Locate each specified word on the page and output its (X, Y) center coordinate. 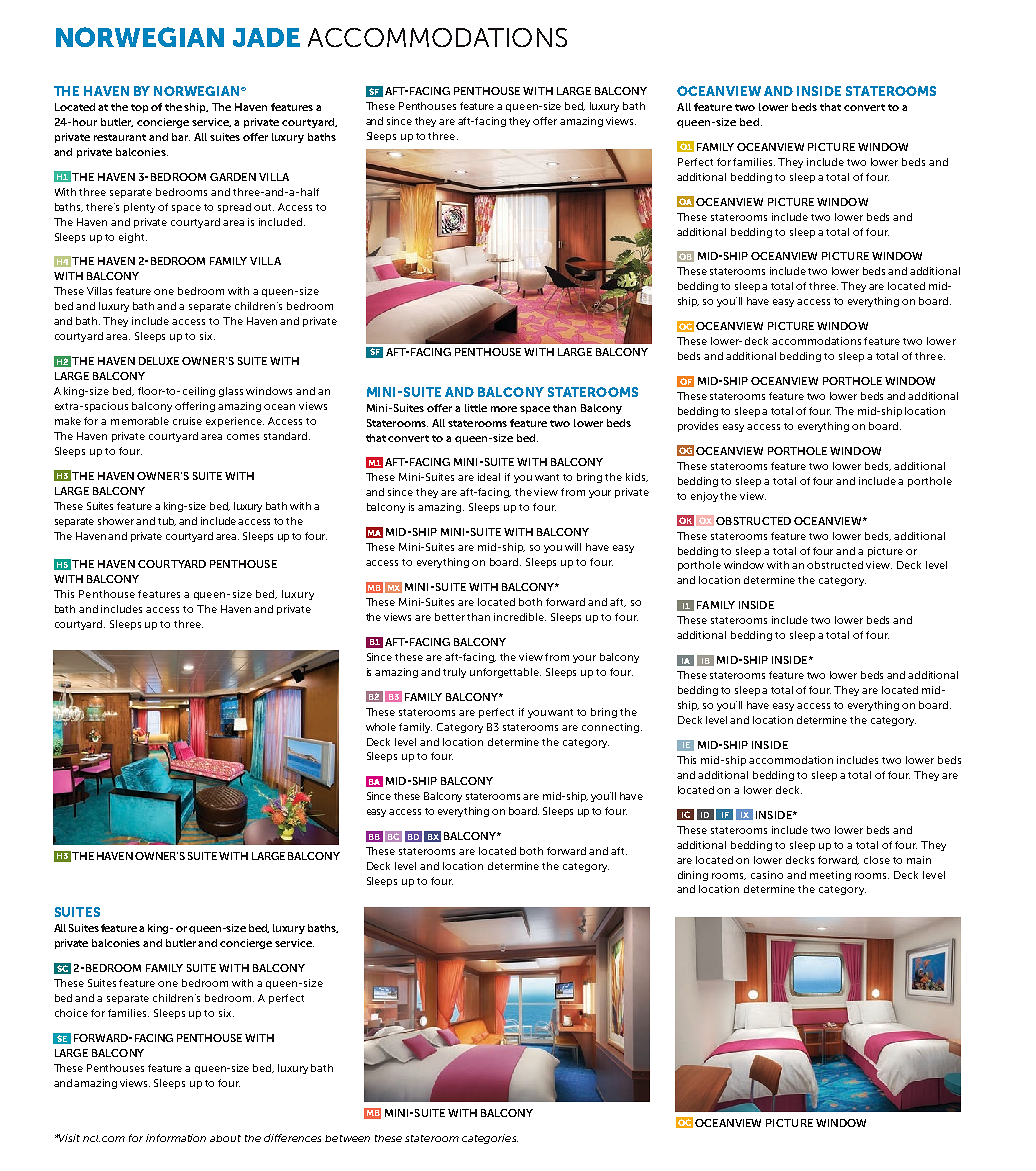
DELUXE (159, 361)
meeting (830, 876)
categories (490, 1139)
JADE (266, 37)
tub (167, 521)
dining (693, 876)
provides (698, 427)
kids (637, 477)
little (476, 408)
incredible (520, 617)
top (139, 108)
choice (71, 1013)
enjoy (706, 497)
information (176, 1138)
